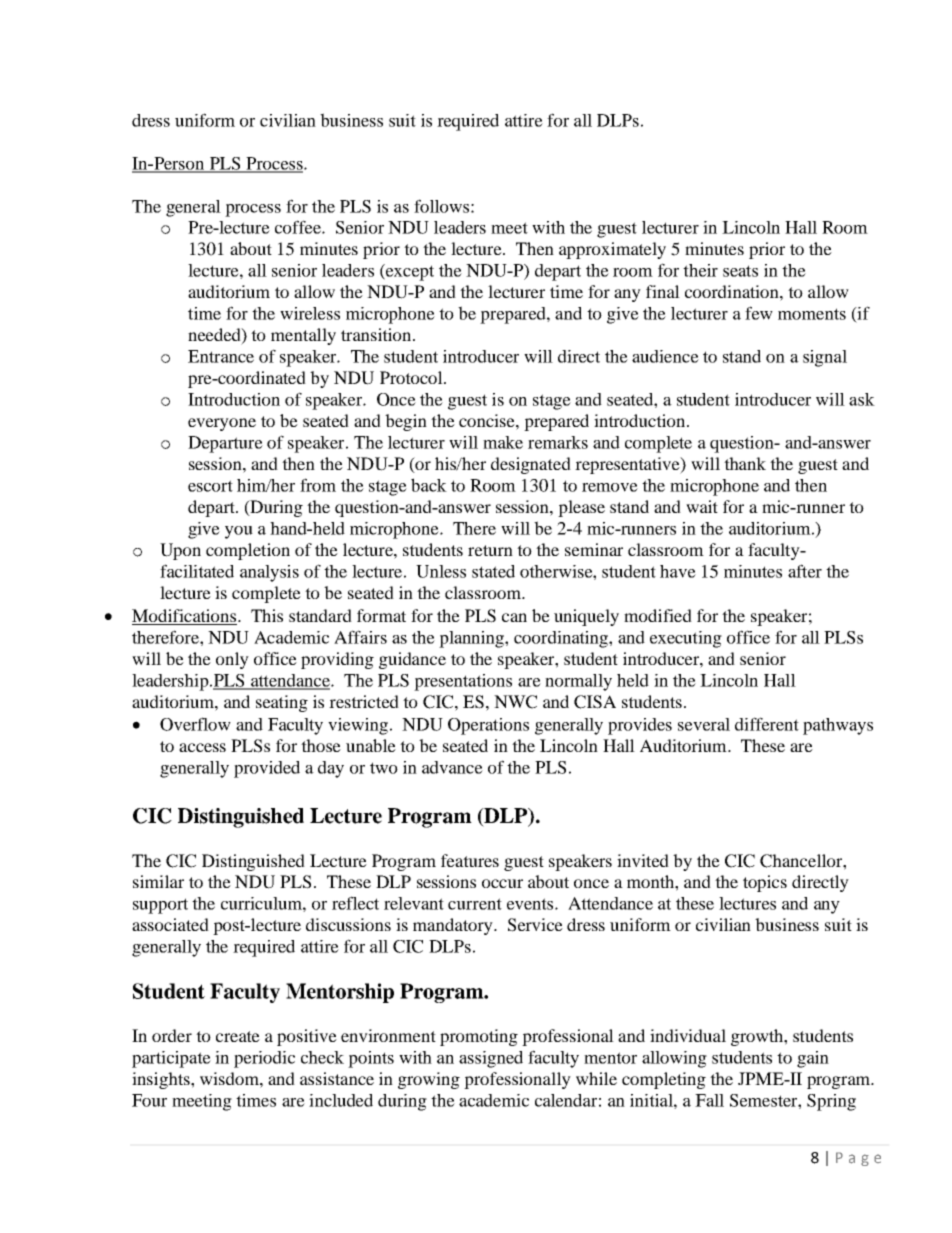  Describe the element at coordinates (767, 724) in the page. I see `different` at that location.
